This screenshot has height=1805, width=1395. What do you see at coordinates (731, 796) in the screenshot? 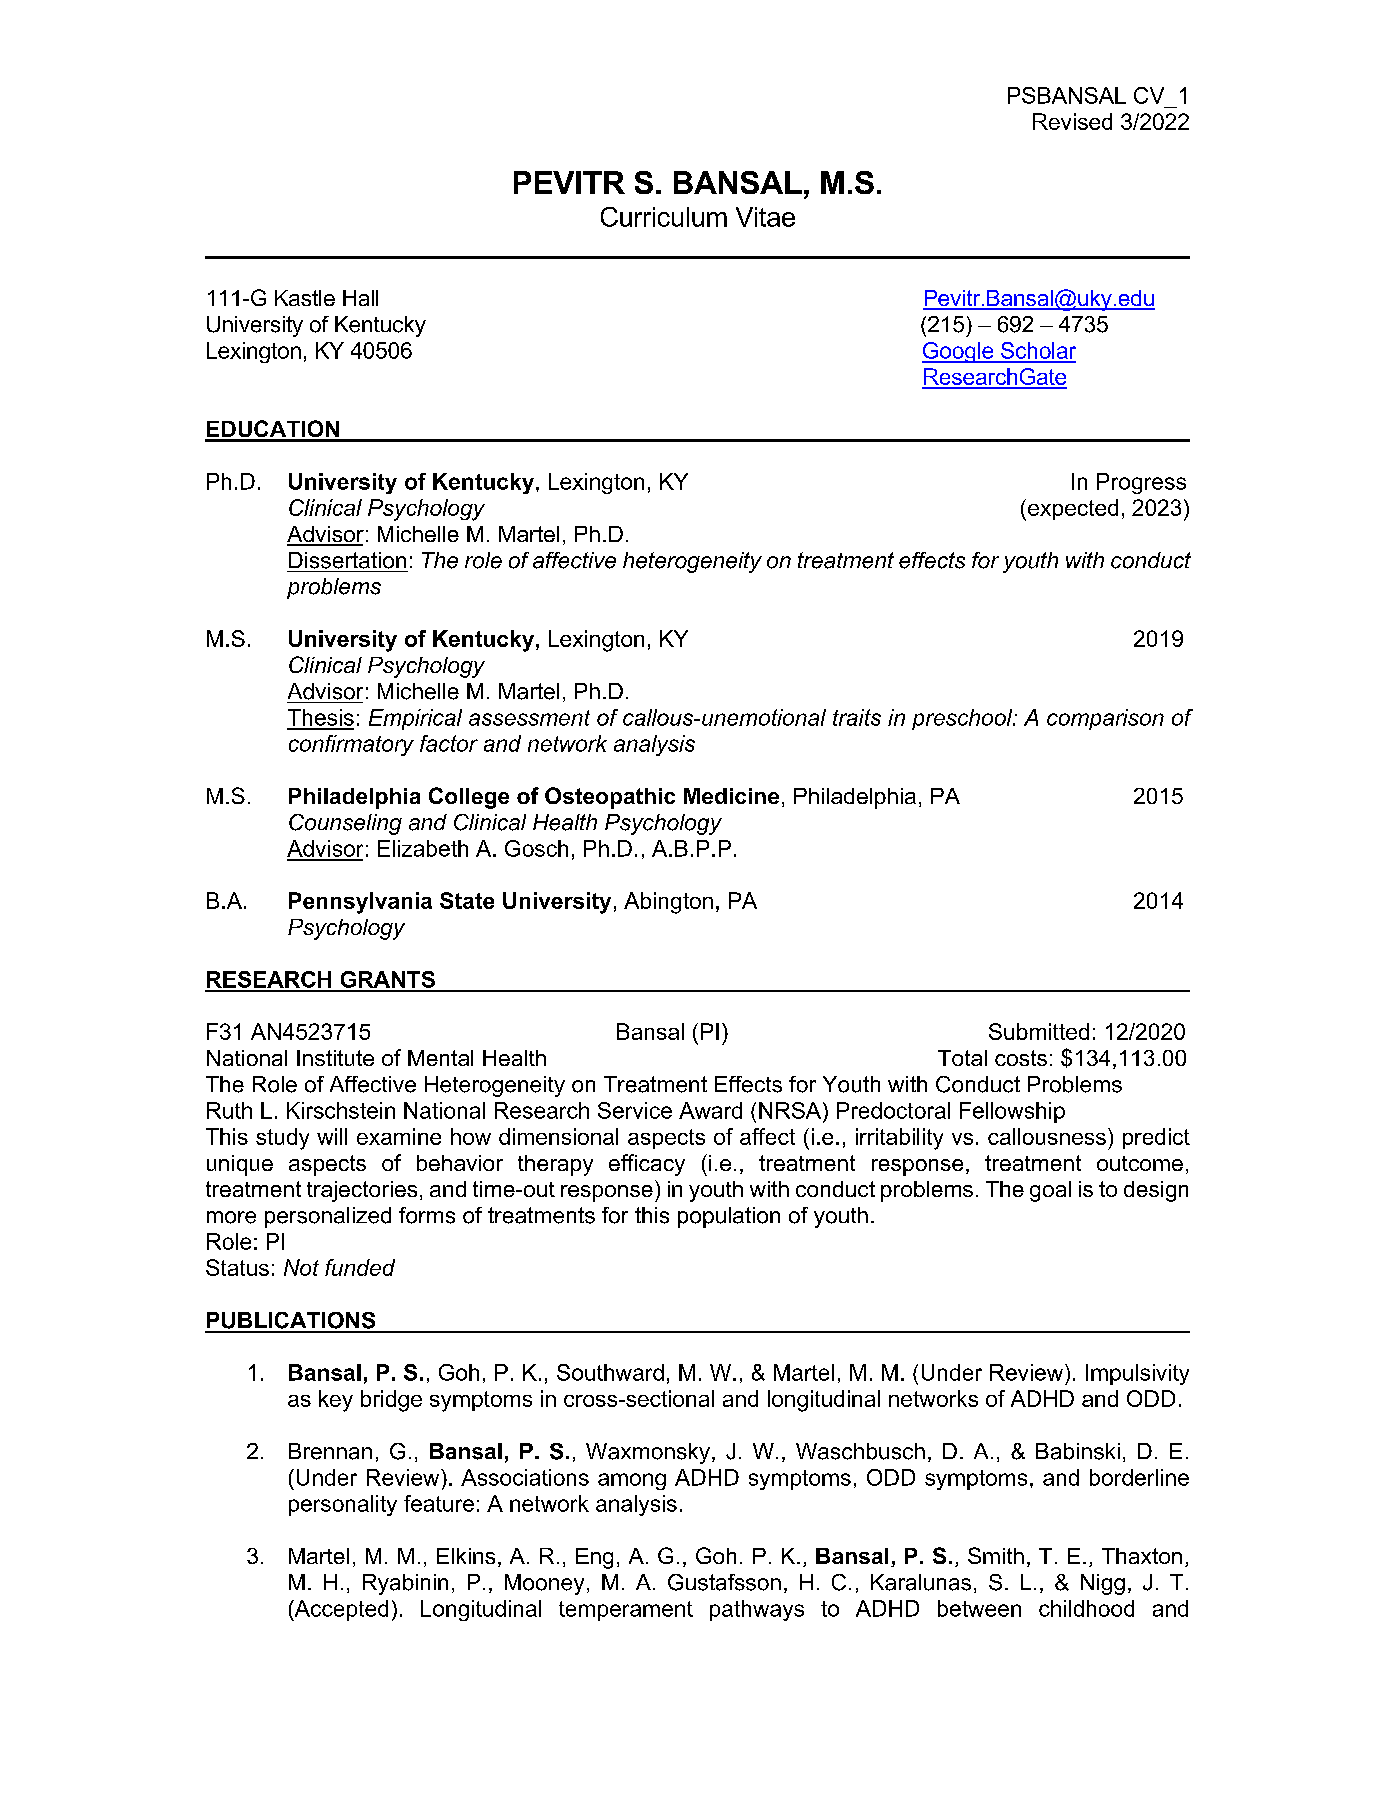
I see `Medicine` at bounding box center [731, 796].
